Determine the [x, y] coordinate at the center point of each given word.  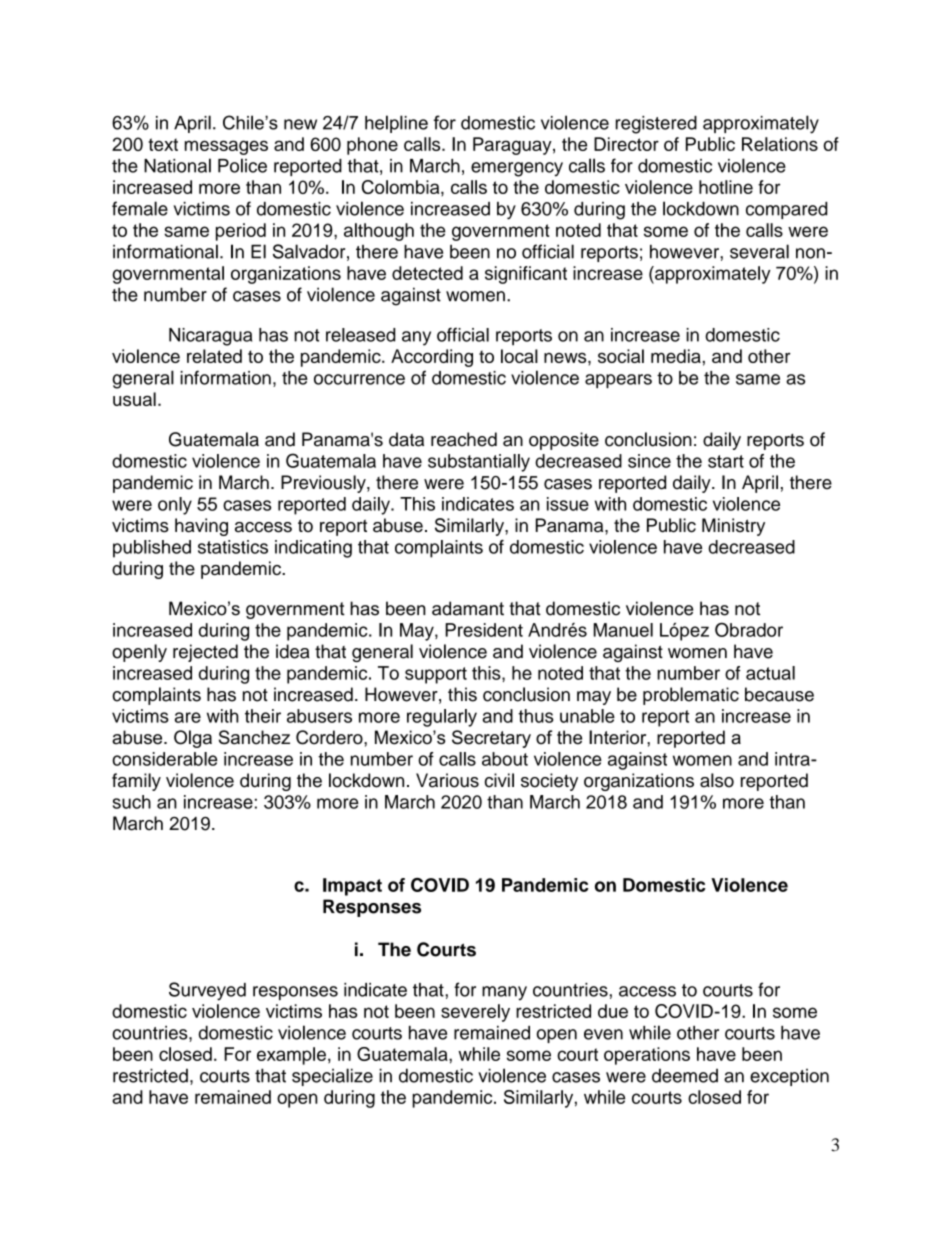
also [717, 780]
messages [226, 147]
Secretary [491, 739]
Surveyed [207, 991]
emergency [517, 169]
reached [464, 439]
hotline [726, 187]
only [175, 506]
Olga [193, 739]
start [726, 461]
